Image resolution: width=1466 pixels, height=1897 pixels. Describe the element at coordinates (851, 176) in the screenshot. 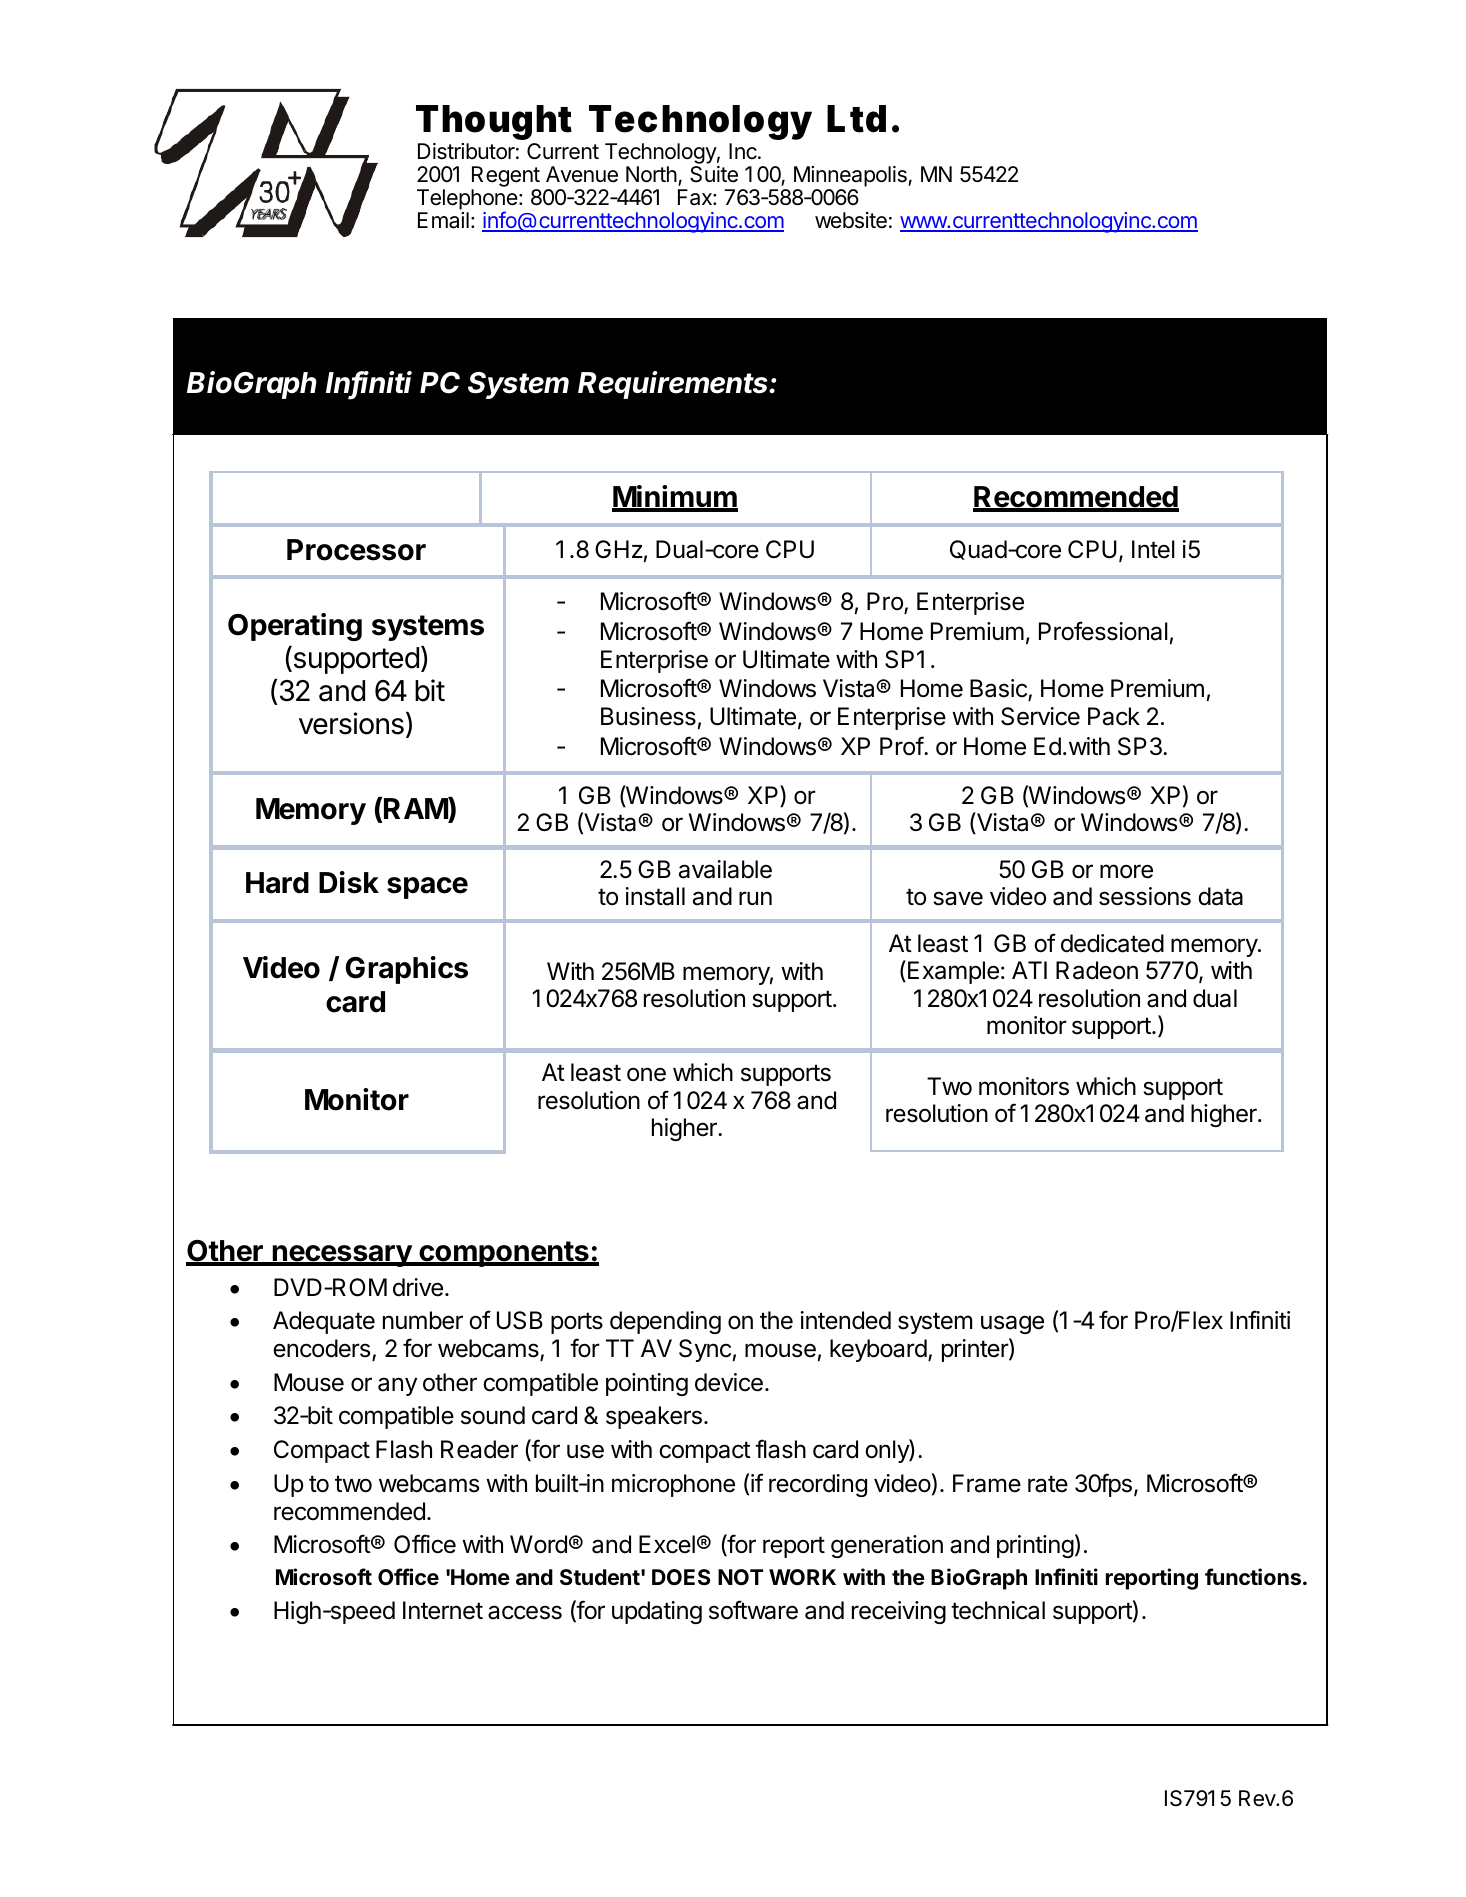

I see `Minneapolis` at that location.
